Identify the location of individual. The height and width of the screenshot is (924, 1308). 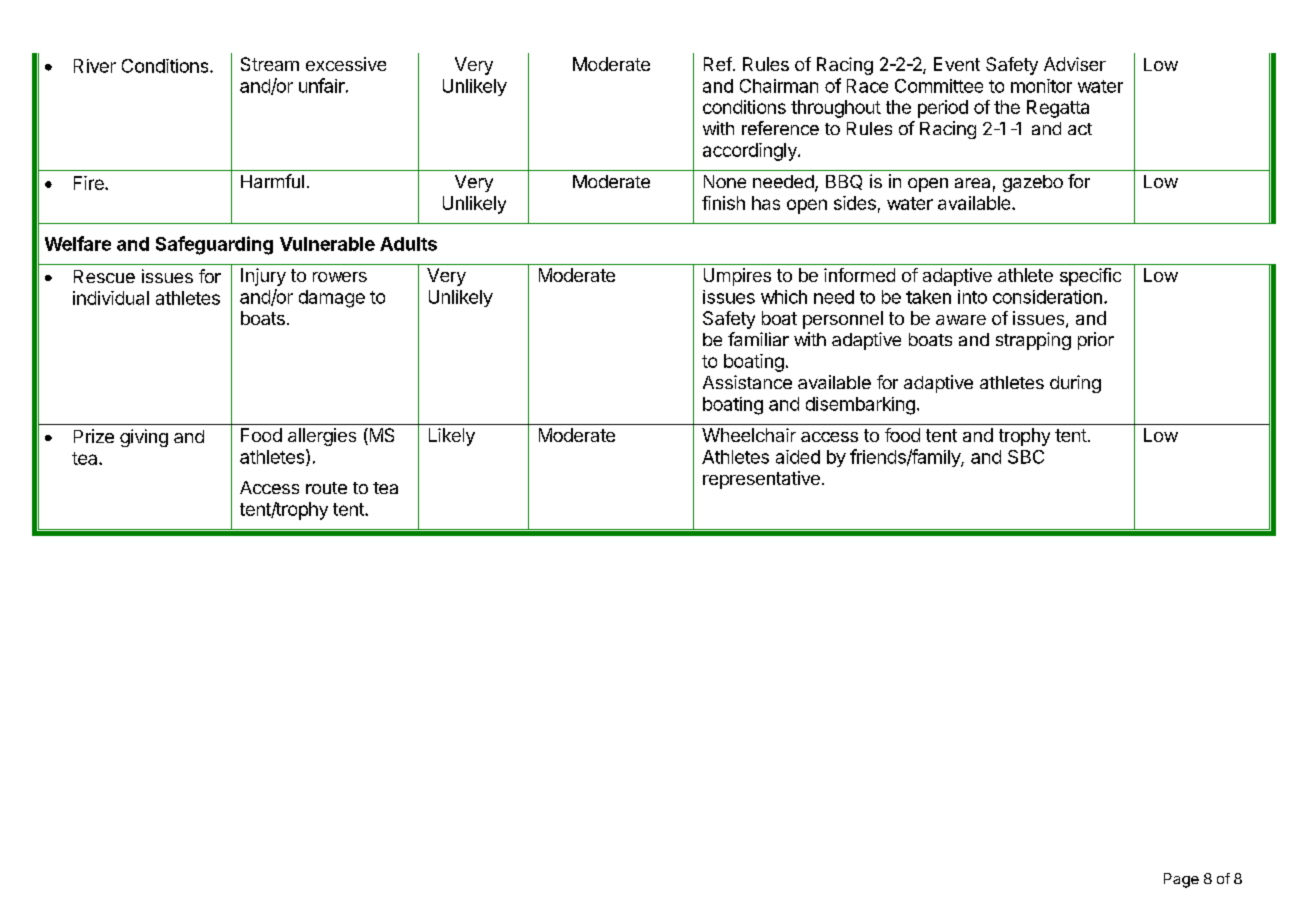
(111, 298).
